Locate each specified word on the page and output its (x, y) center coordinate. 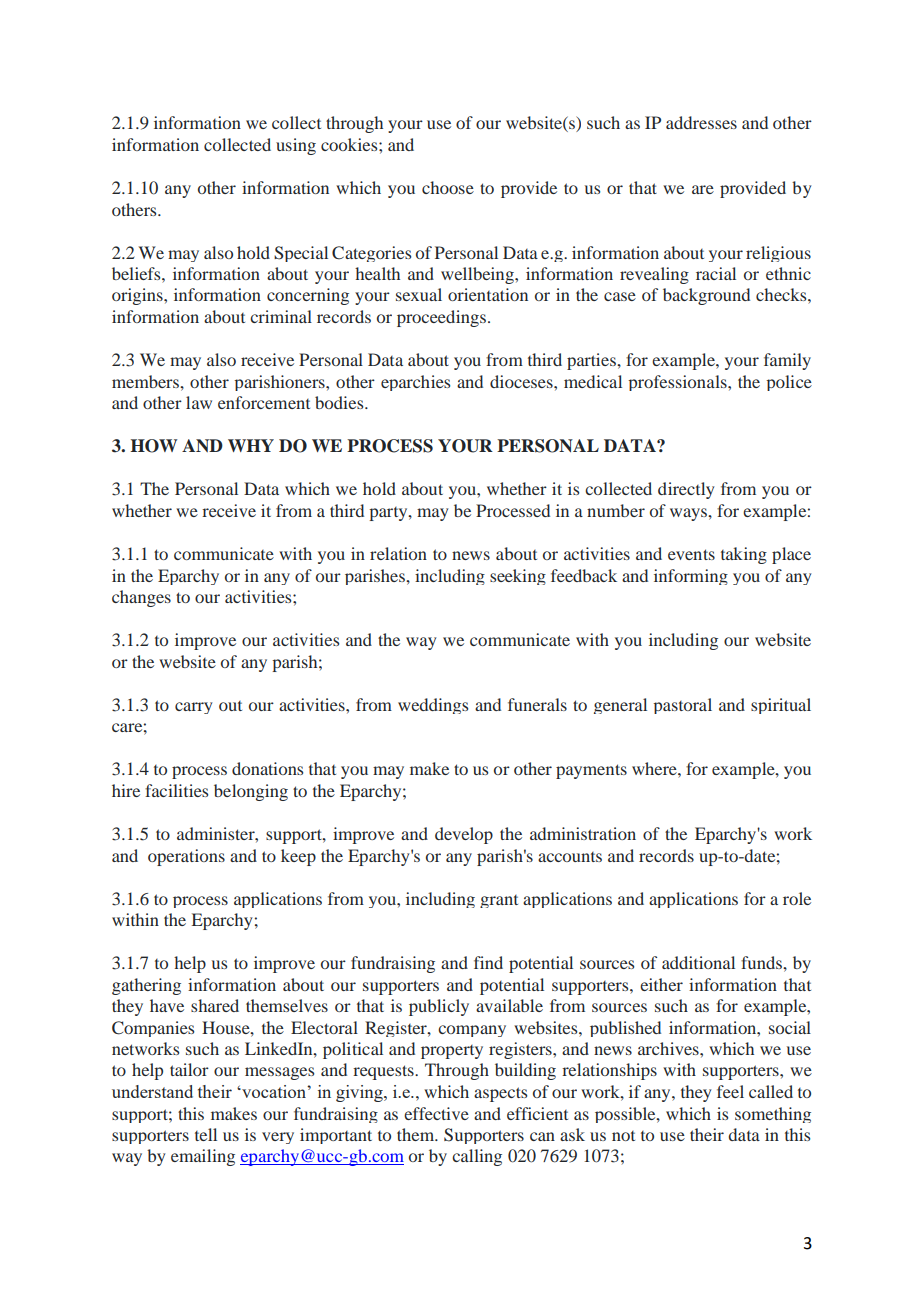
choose (448, 187)
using (296, 146)
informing (691, 577)
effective (436, 1113)
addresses (701, 122)
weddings (433, 706)
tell (206, 1134)
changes (141, 598)
